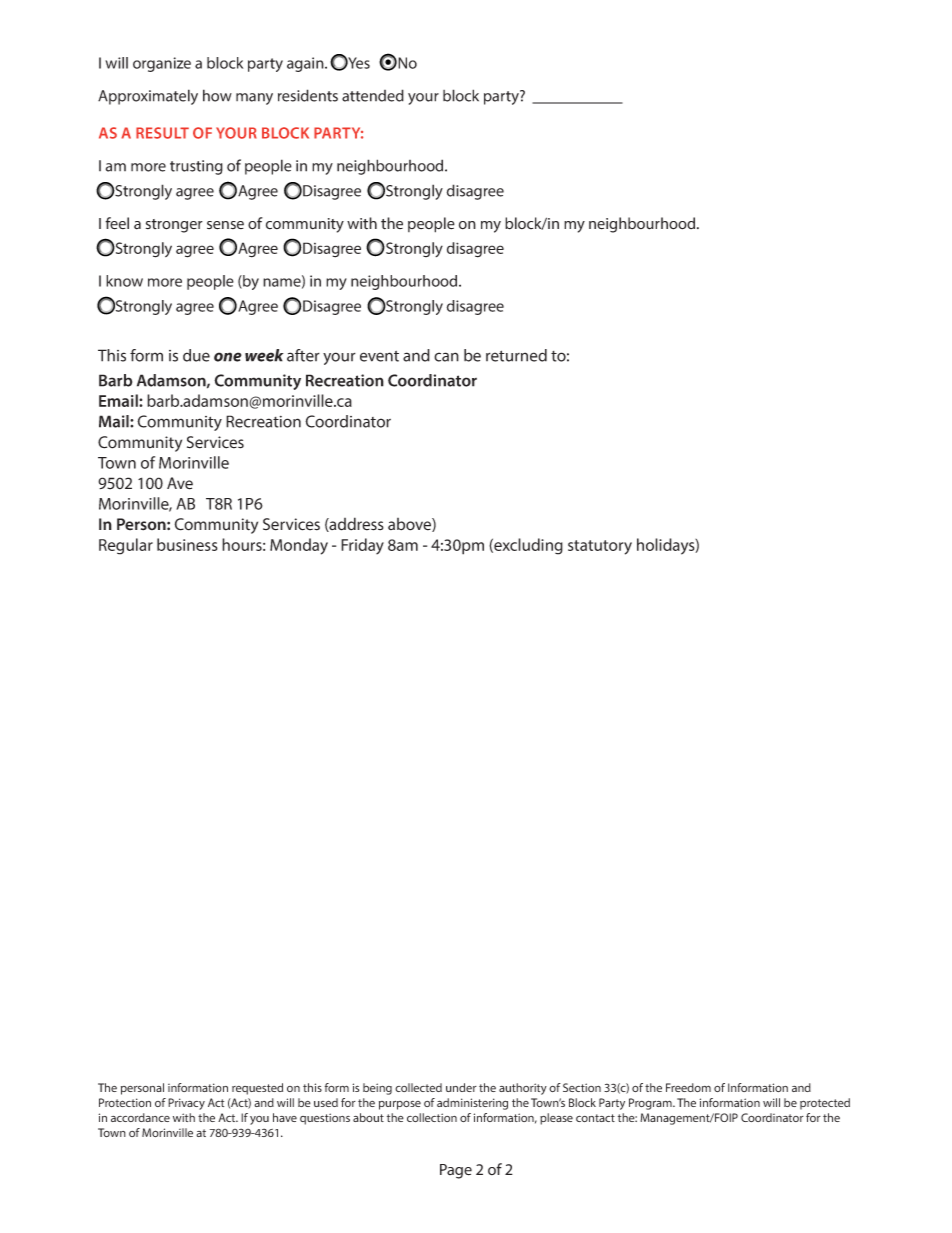 This screenshot has width=952, height=1233. Describe the element at coordinates (196, 355) in the screenshot. I see `due` at that location.
